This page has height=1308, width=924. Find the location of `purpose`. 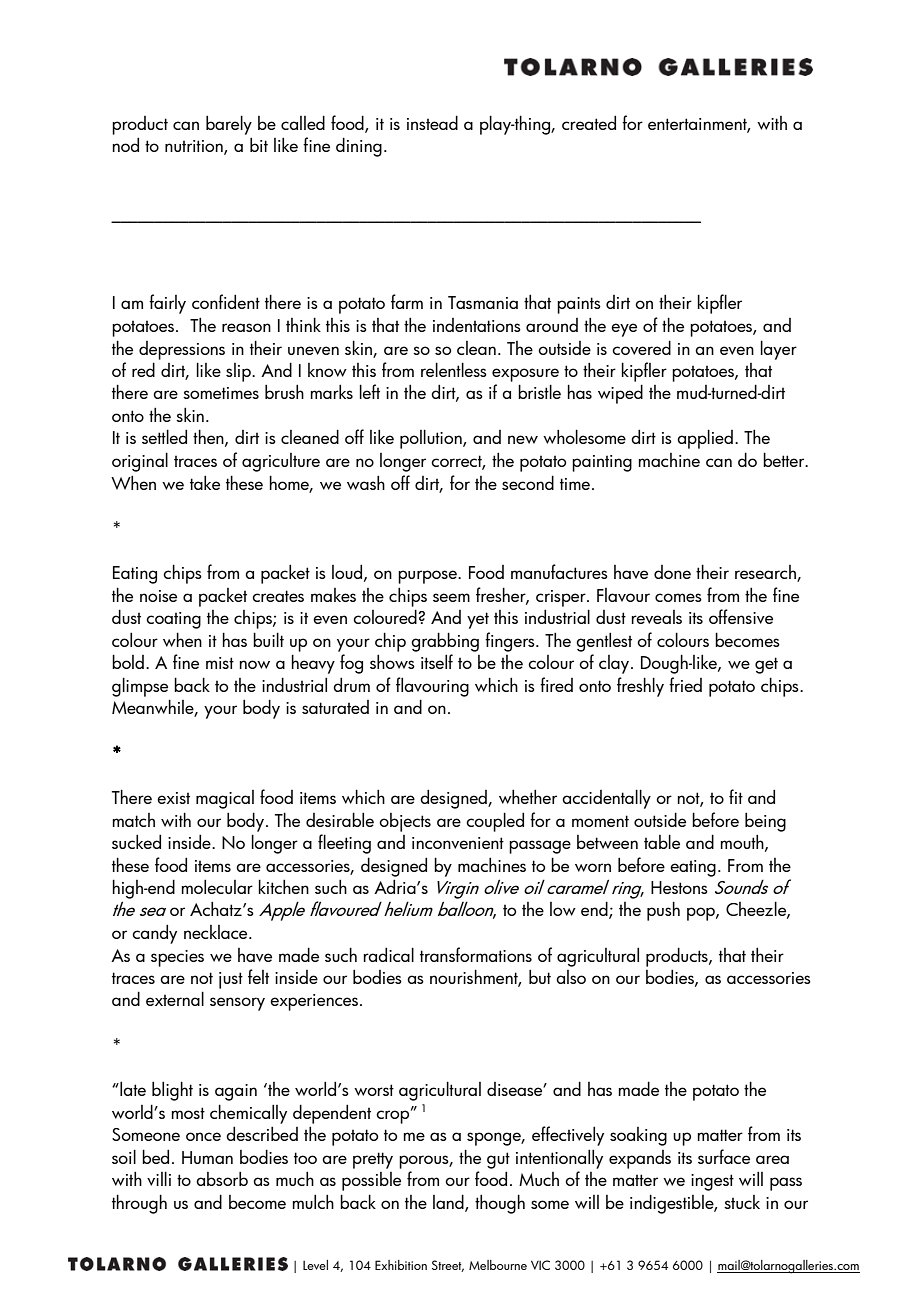

purpose is located at coordinates (428, 577).
